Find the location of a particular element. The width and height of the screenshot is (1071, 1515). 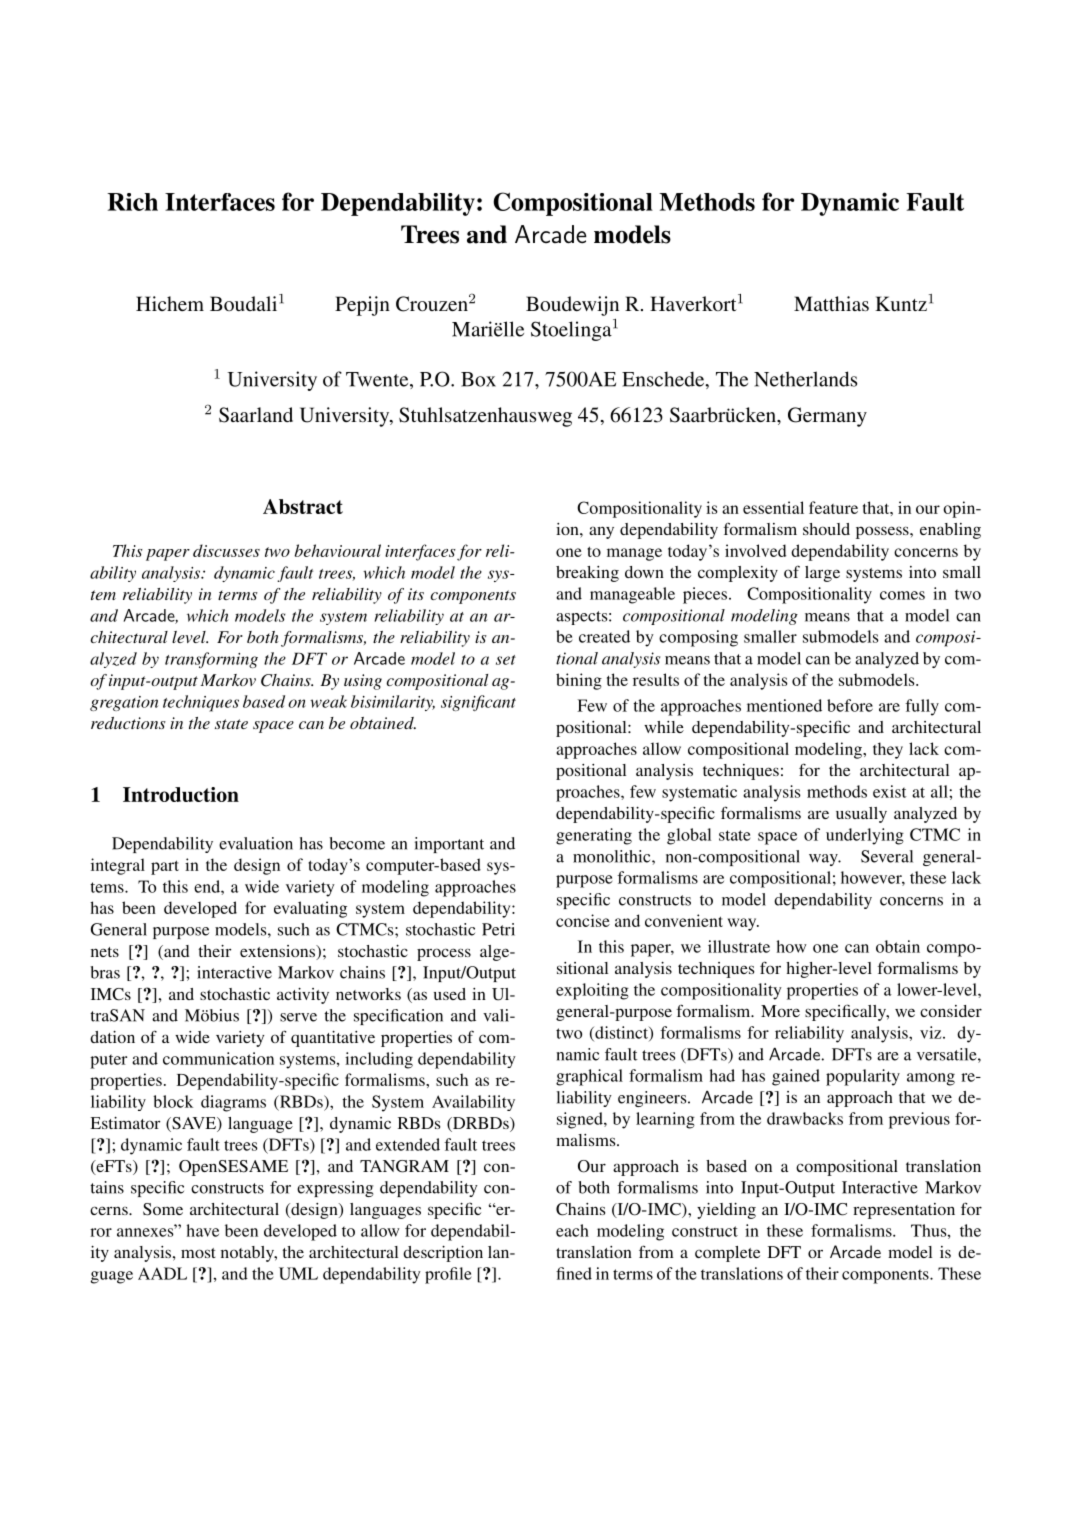

large is located at coordinates (822, 574).
